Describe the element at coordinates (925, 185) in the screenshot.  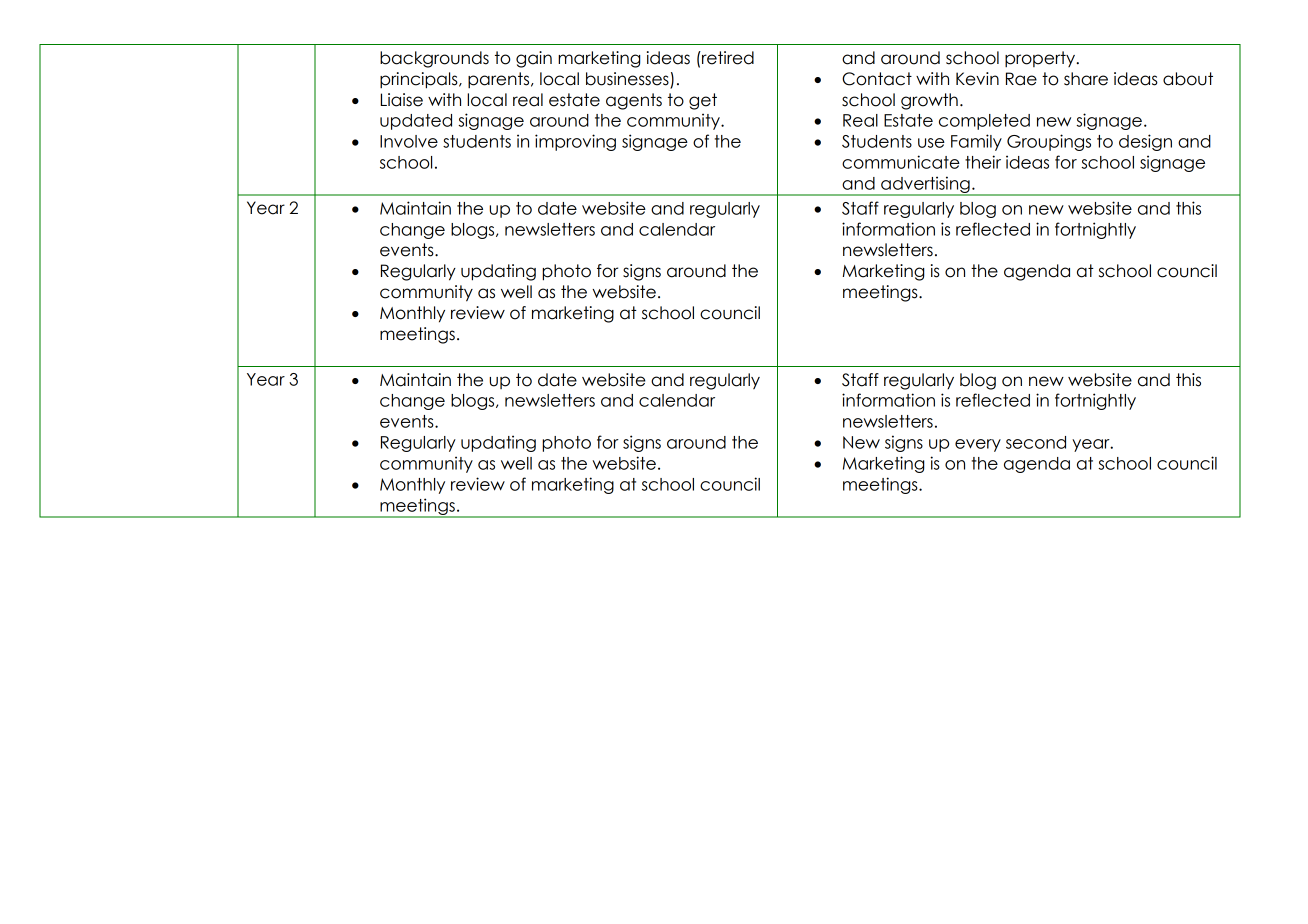
I see `advertising` at that location.
